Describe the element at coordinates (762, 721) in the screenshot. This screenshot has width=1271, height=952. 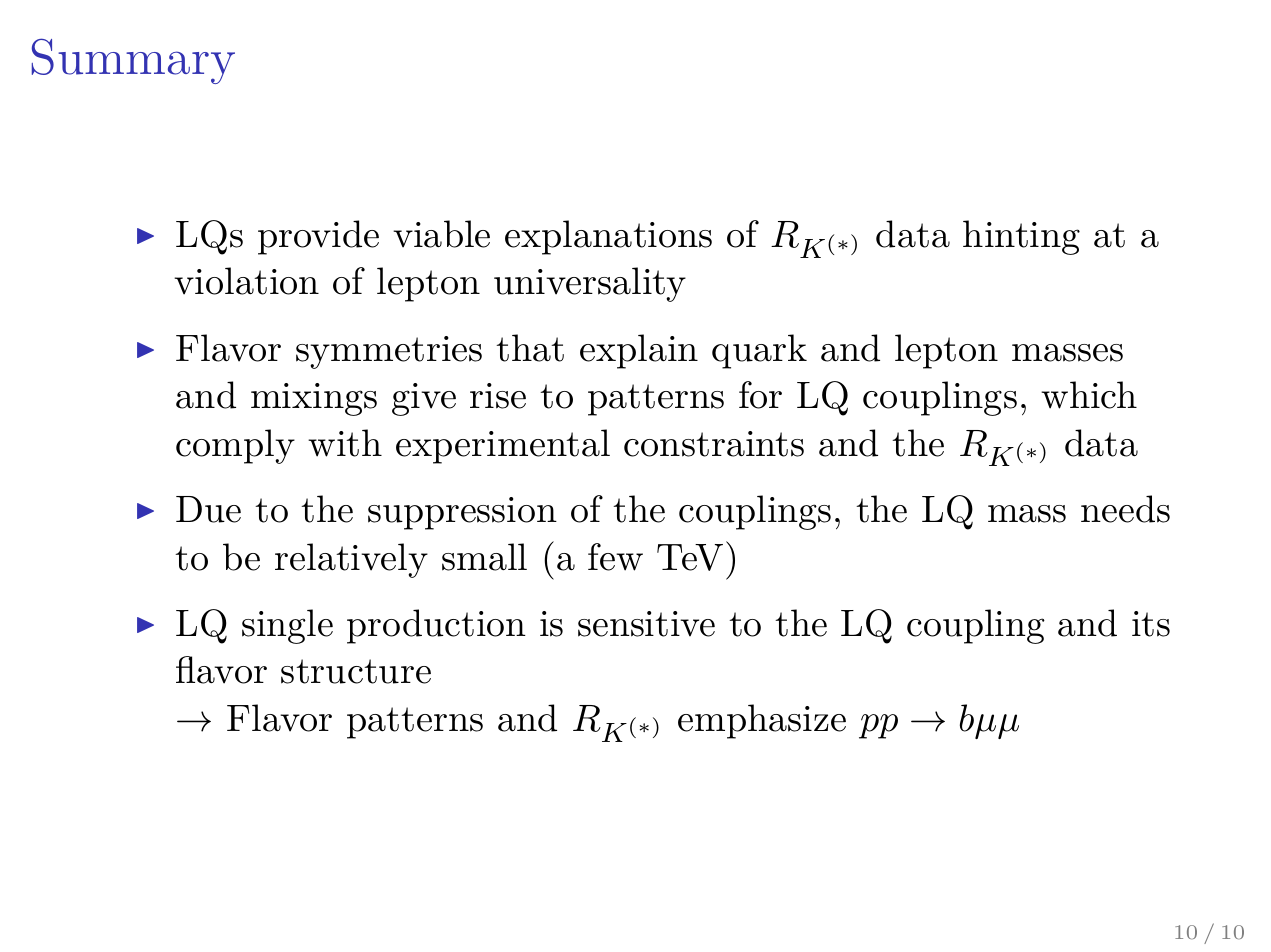
I see `emphasize` at that location.
